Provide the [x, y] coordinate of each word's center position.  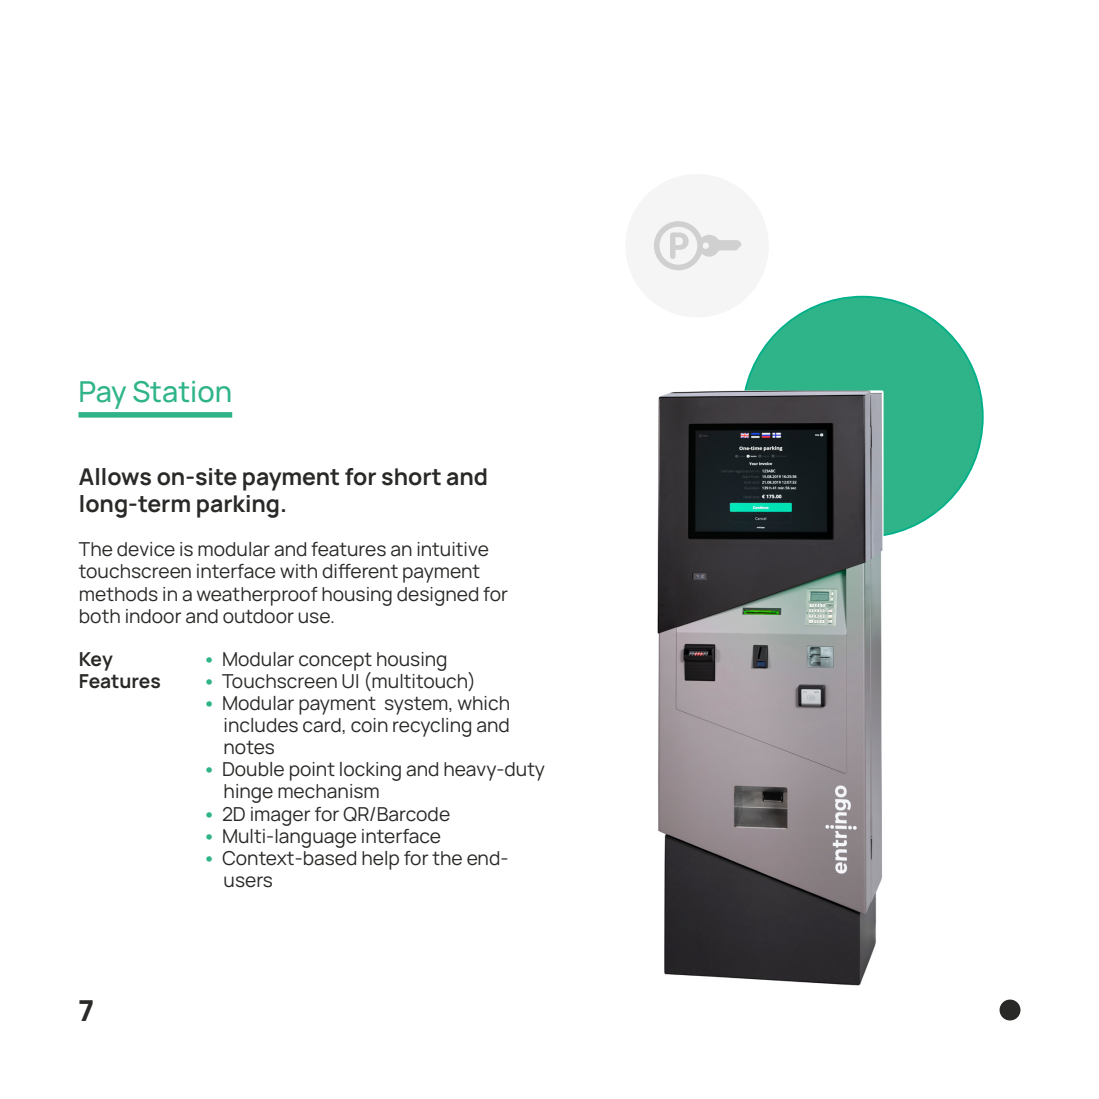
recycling [432, 727]
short [411, 477]
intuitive [452, 549]
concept [335, 662]
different [360, 571]
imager [281, 816]
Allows [115, 477]
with [298, 571]
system [417, 705]
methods [119, 594]
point [312, 771]
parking [238, 506]
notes [249, 747]
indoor [154, 616]
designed [437, 596]
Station [182, 392]
